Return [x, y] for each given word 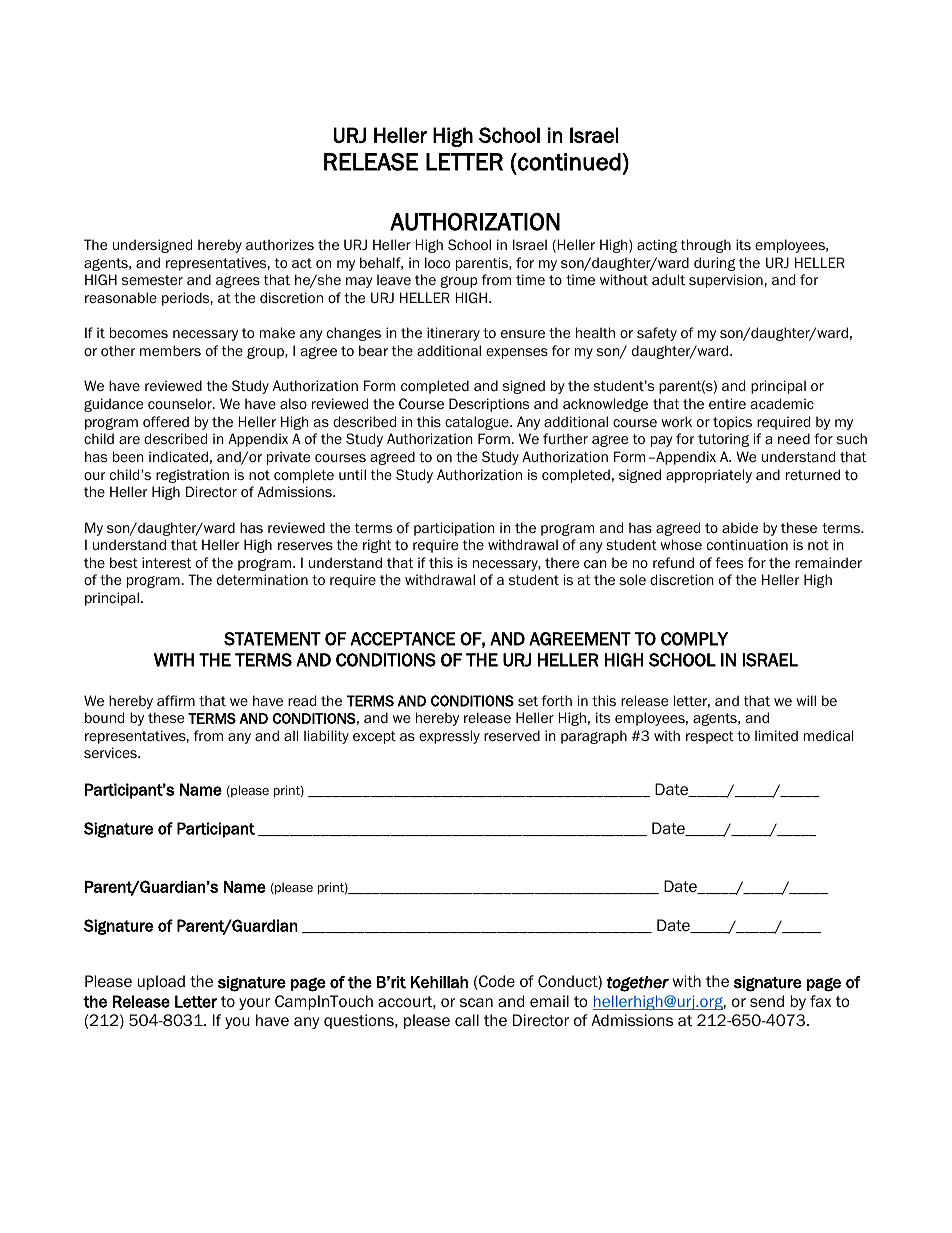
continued [569, 162]
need [794, 439]
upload [161, 982]
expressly [449, 737]
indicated [178, 457]
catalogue [478, 423]
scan [476, 1002]
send [767, 1001]
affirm [176, 700]
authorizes [280, 245]
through [706, 246]
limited [776, 736]
